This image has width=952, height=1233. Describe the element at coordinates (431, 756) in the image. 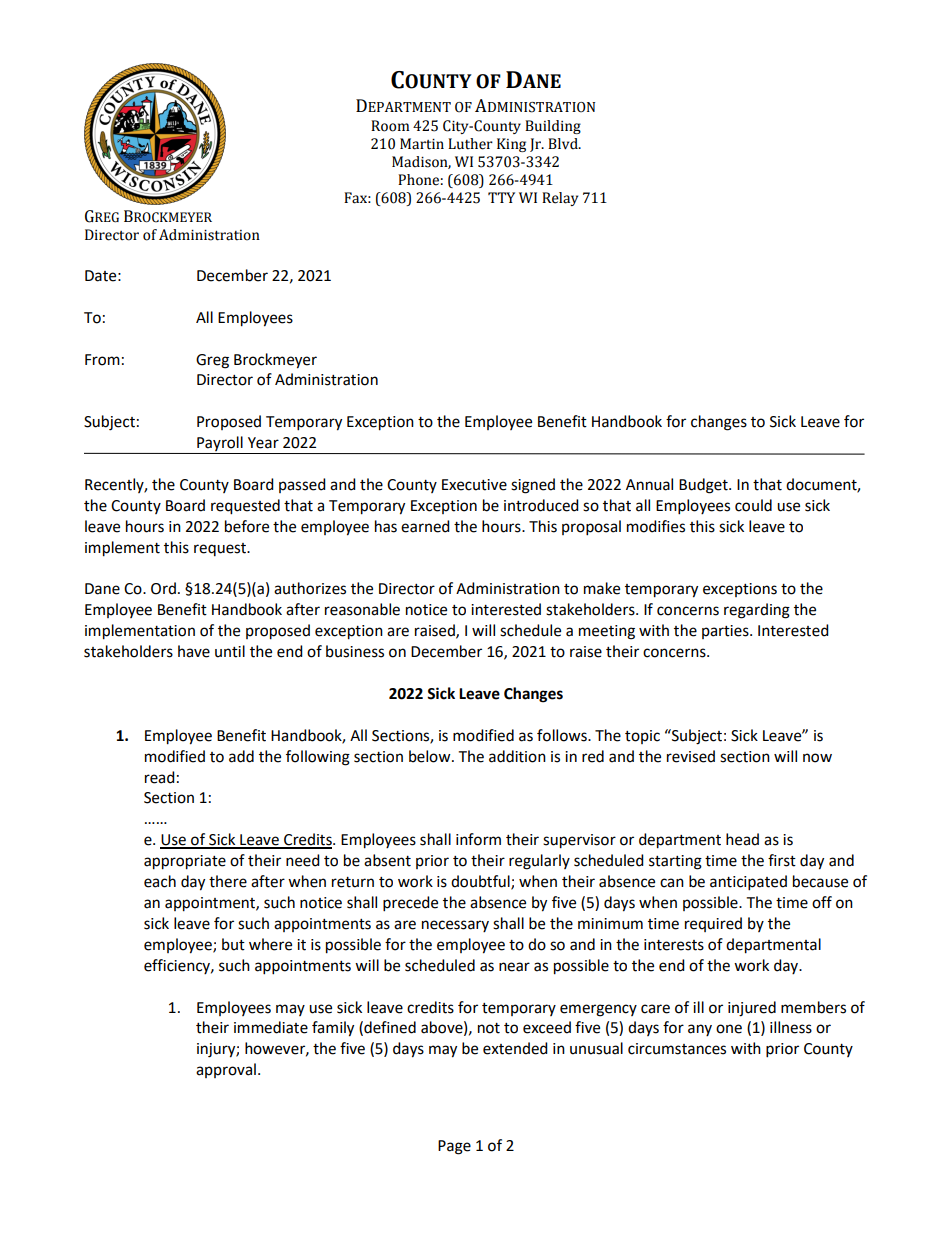

I see `below` at that location.
